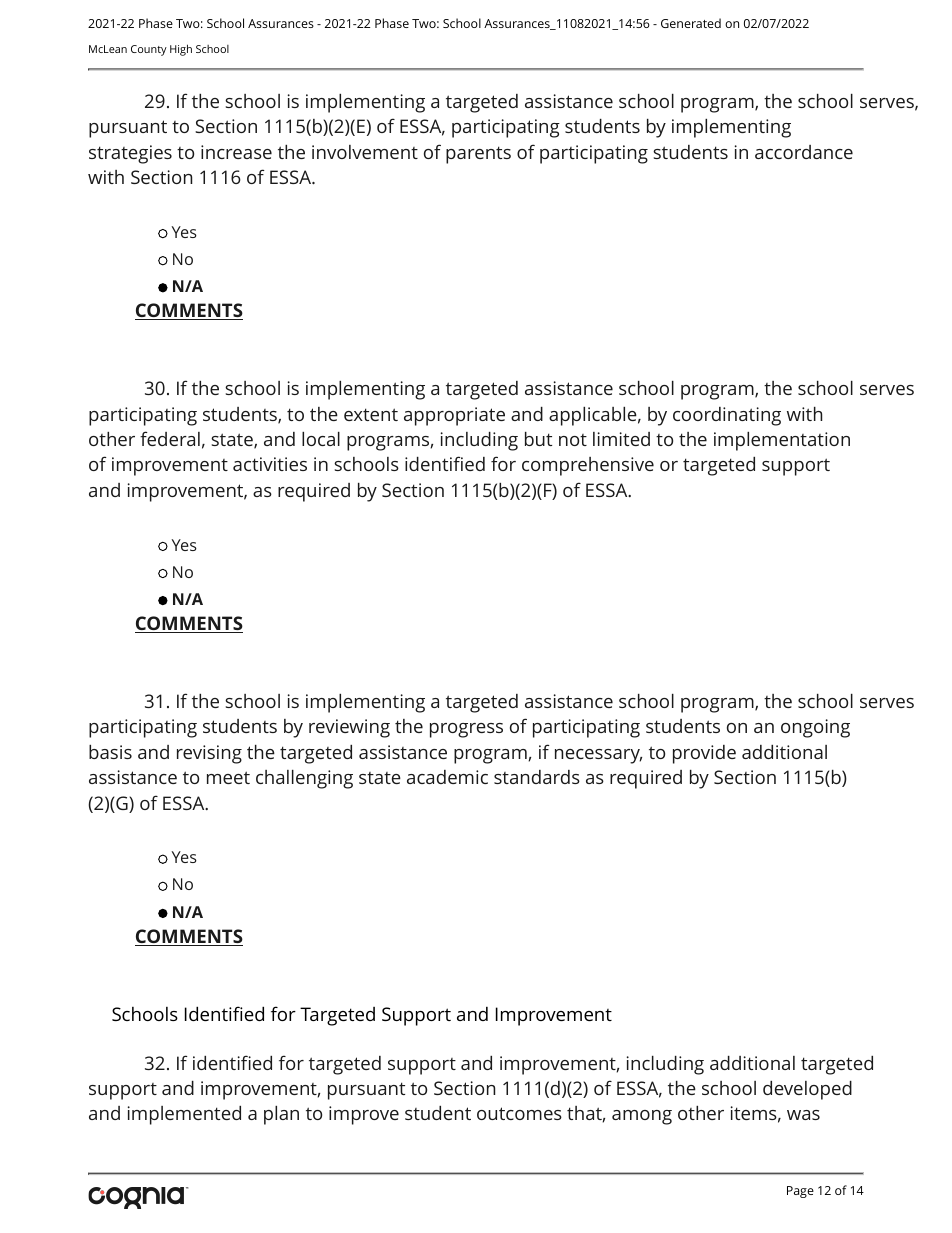 The height and width of the screenshot is (1233, 952). I want to click on outcomes, so click(519, 1113).
